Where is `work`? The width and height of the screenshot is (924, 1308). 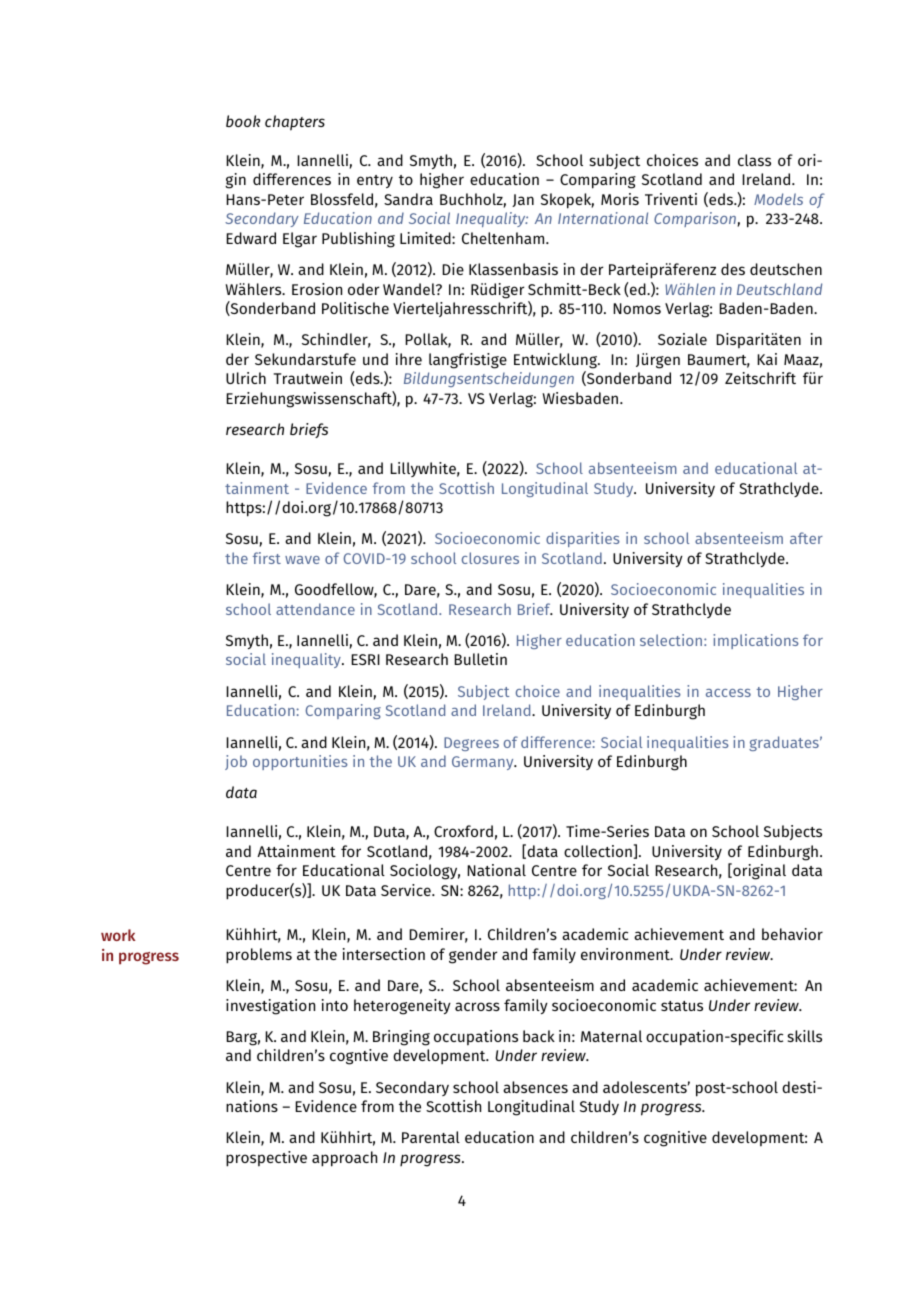 work is located at coordinates (118, 935).
